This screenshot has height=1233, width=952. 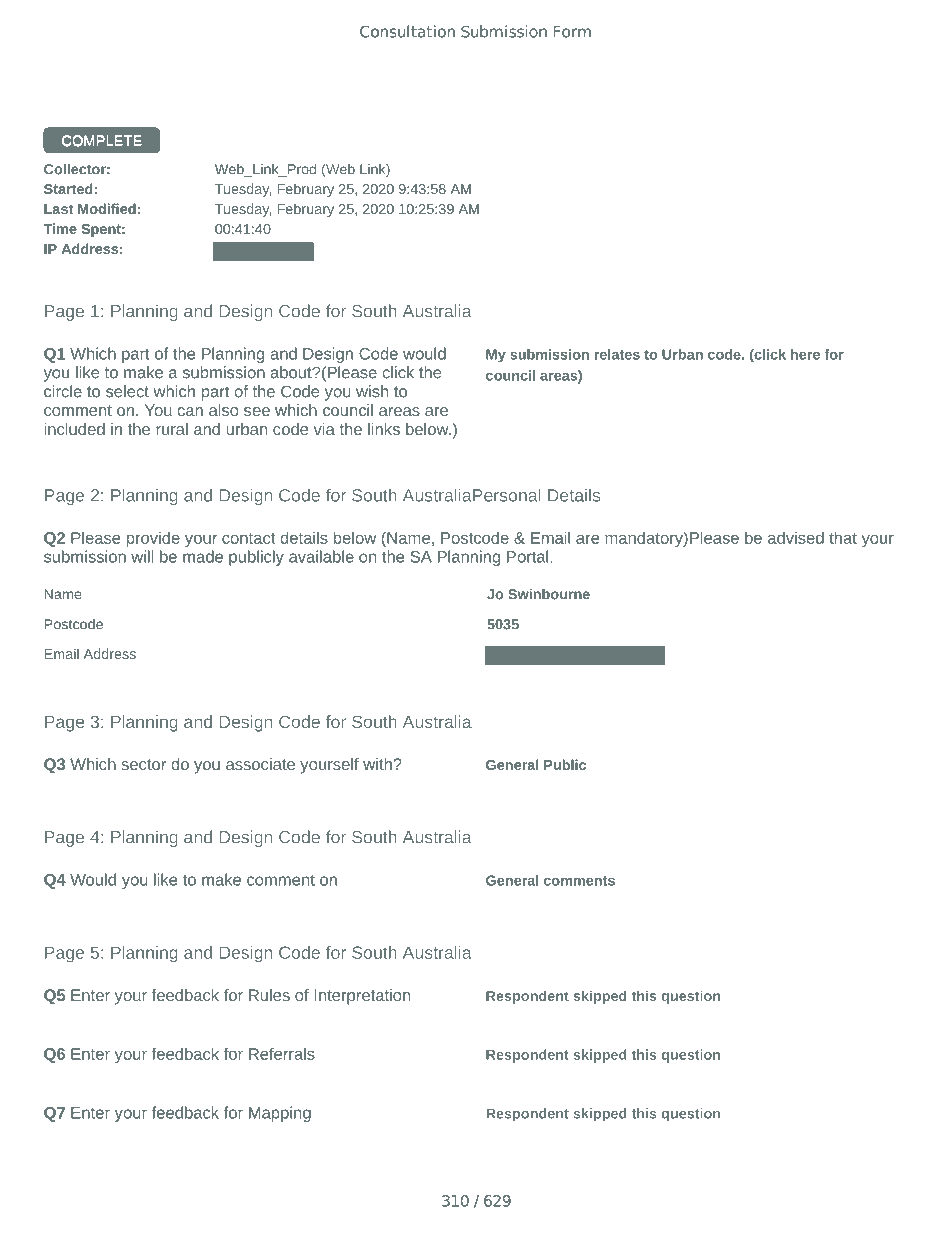 I want to click on here, so click(x=805, y=354).
